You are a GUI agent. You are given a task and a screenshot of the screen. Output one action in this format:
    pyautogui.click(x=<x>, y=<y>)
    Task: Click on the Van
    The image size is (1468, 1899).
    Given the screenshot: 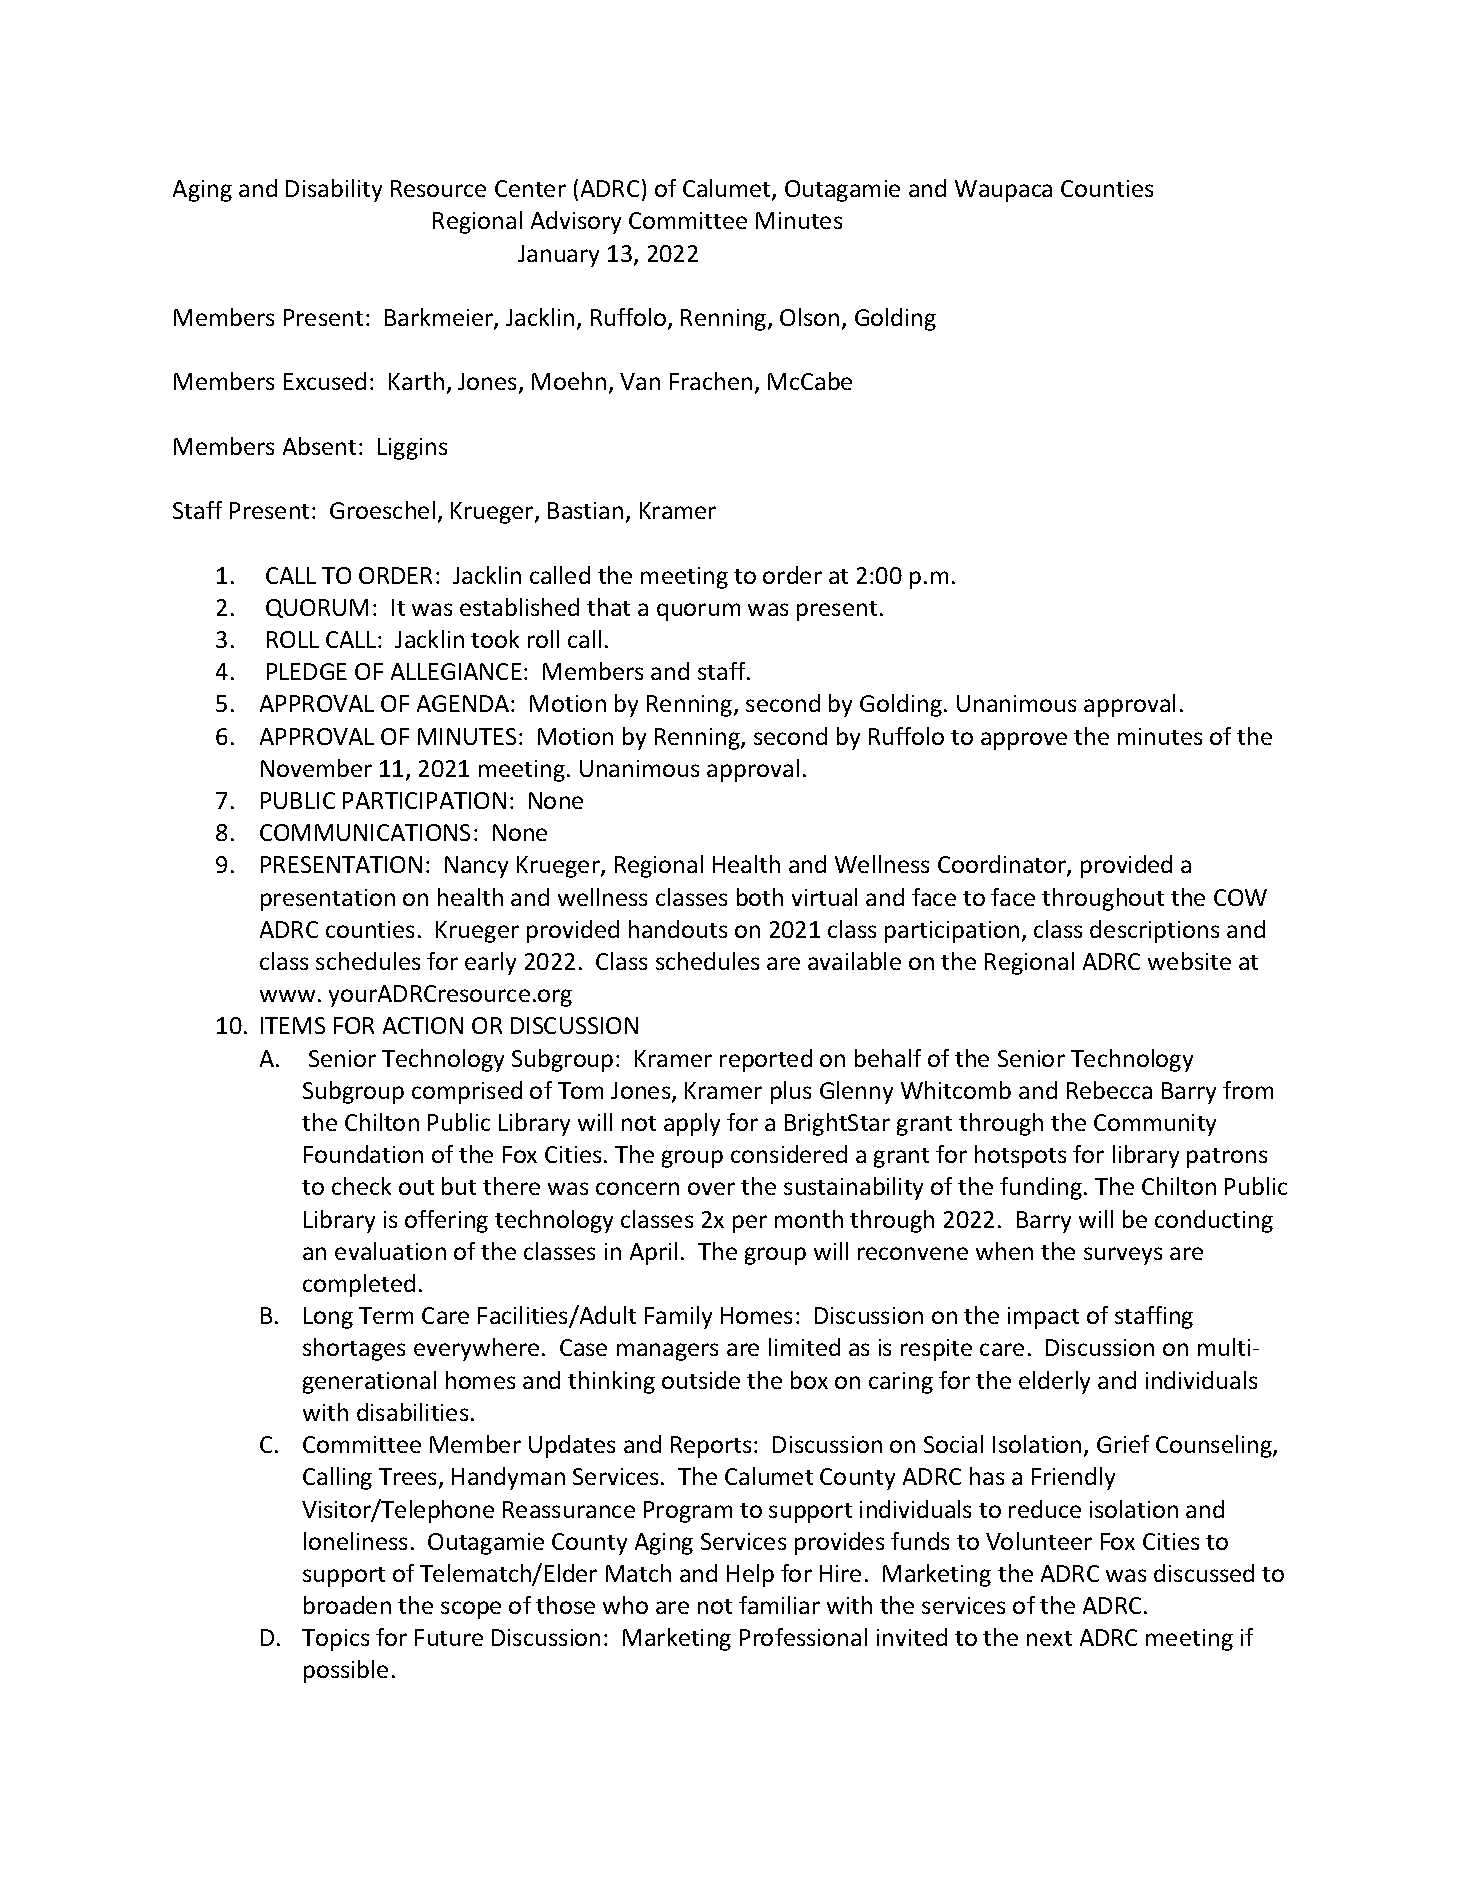 What is the action you would take?
    pyautogui.click(x=640, y=381)
